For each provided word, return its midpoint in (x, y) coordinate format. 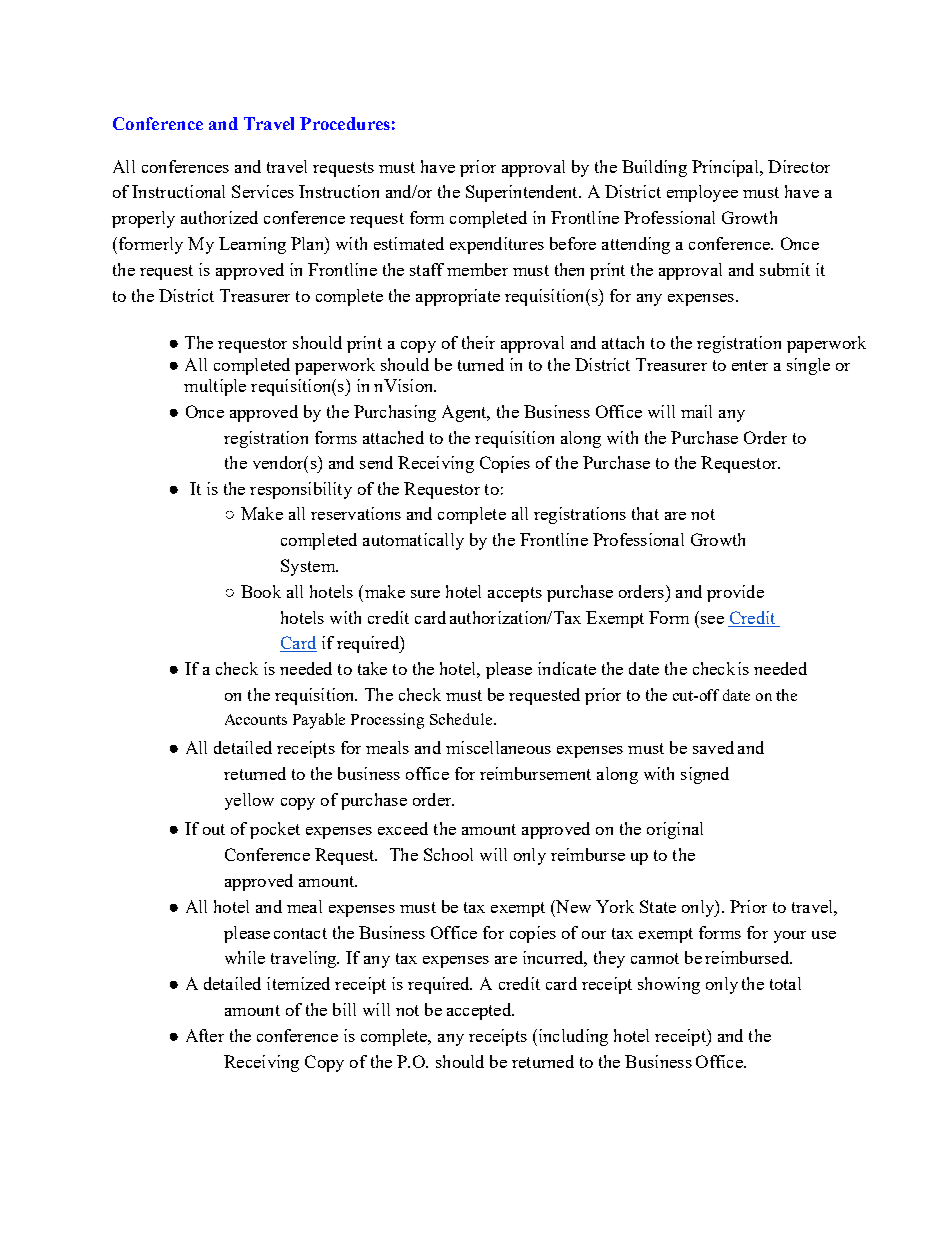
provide (735, 593)
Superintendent (523, 193)
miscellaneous (498, 747)
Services (263, 191)
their (478, 342)
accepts (515, 594)
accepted (480, 1011)
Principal (726, 168)
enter (750, 365)
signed (705, 775)
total (785, 983)
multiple (215, 387)
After (205, 1035)
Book (261, 591)
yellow (249, 801)
